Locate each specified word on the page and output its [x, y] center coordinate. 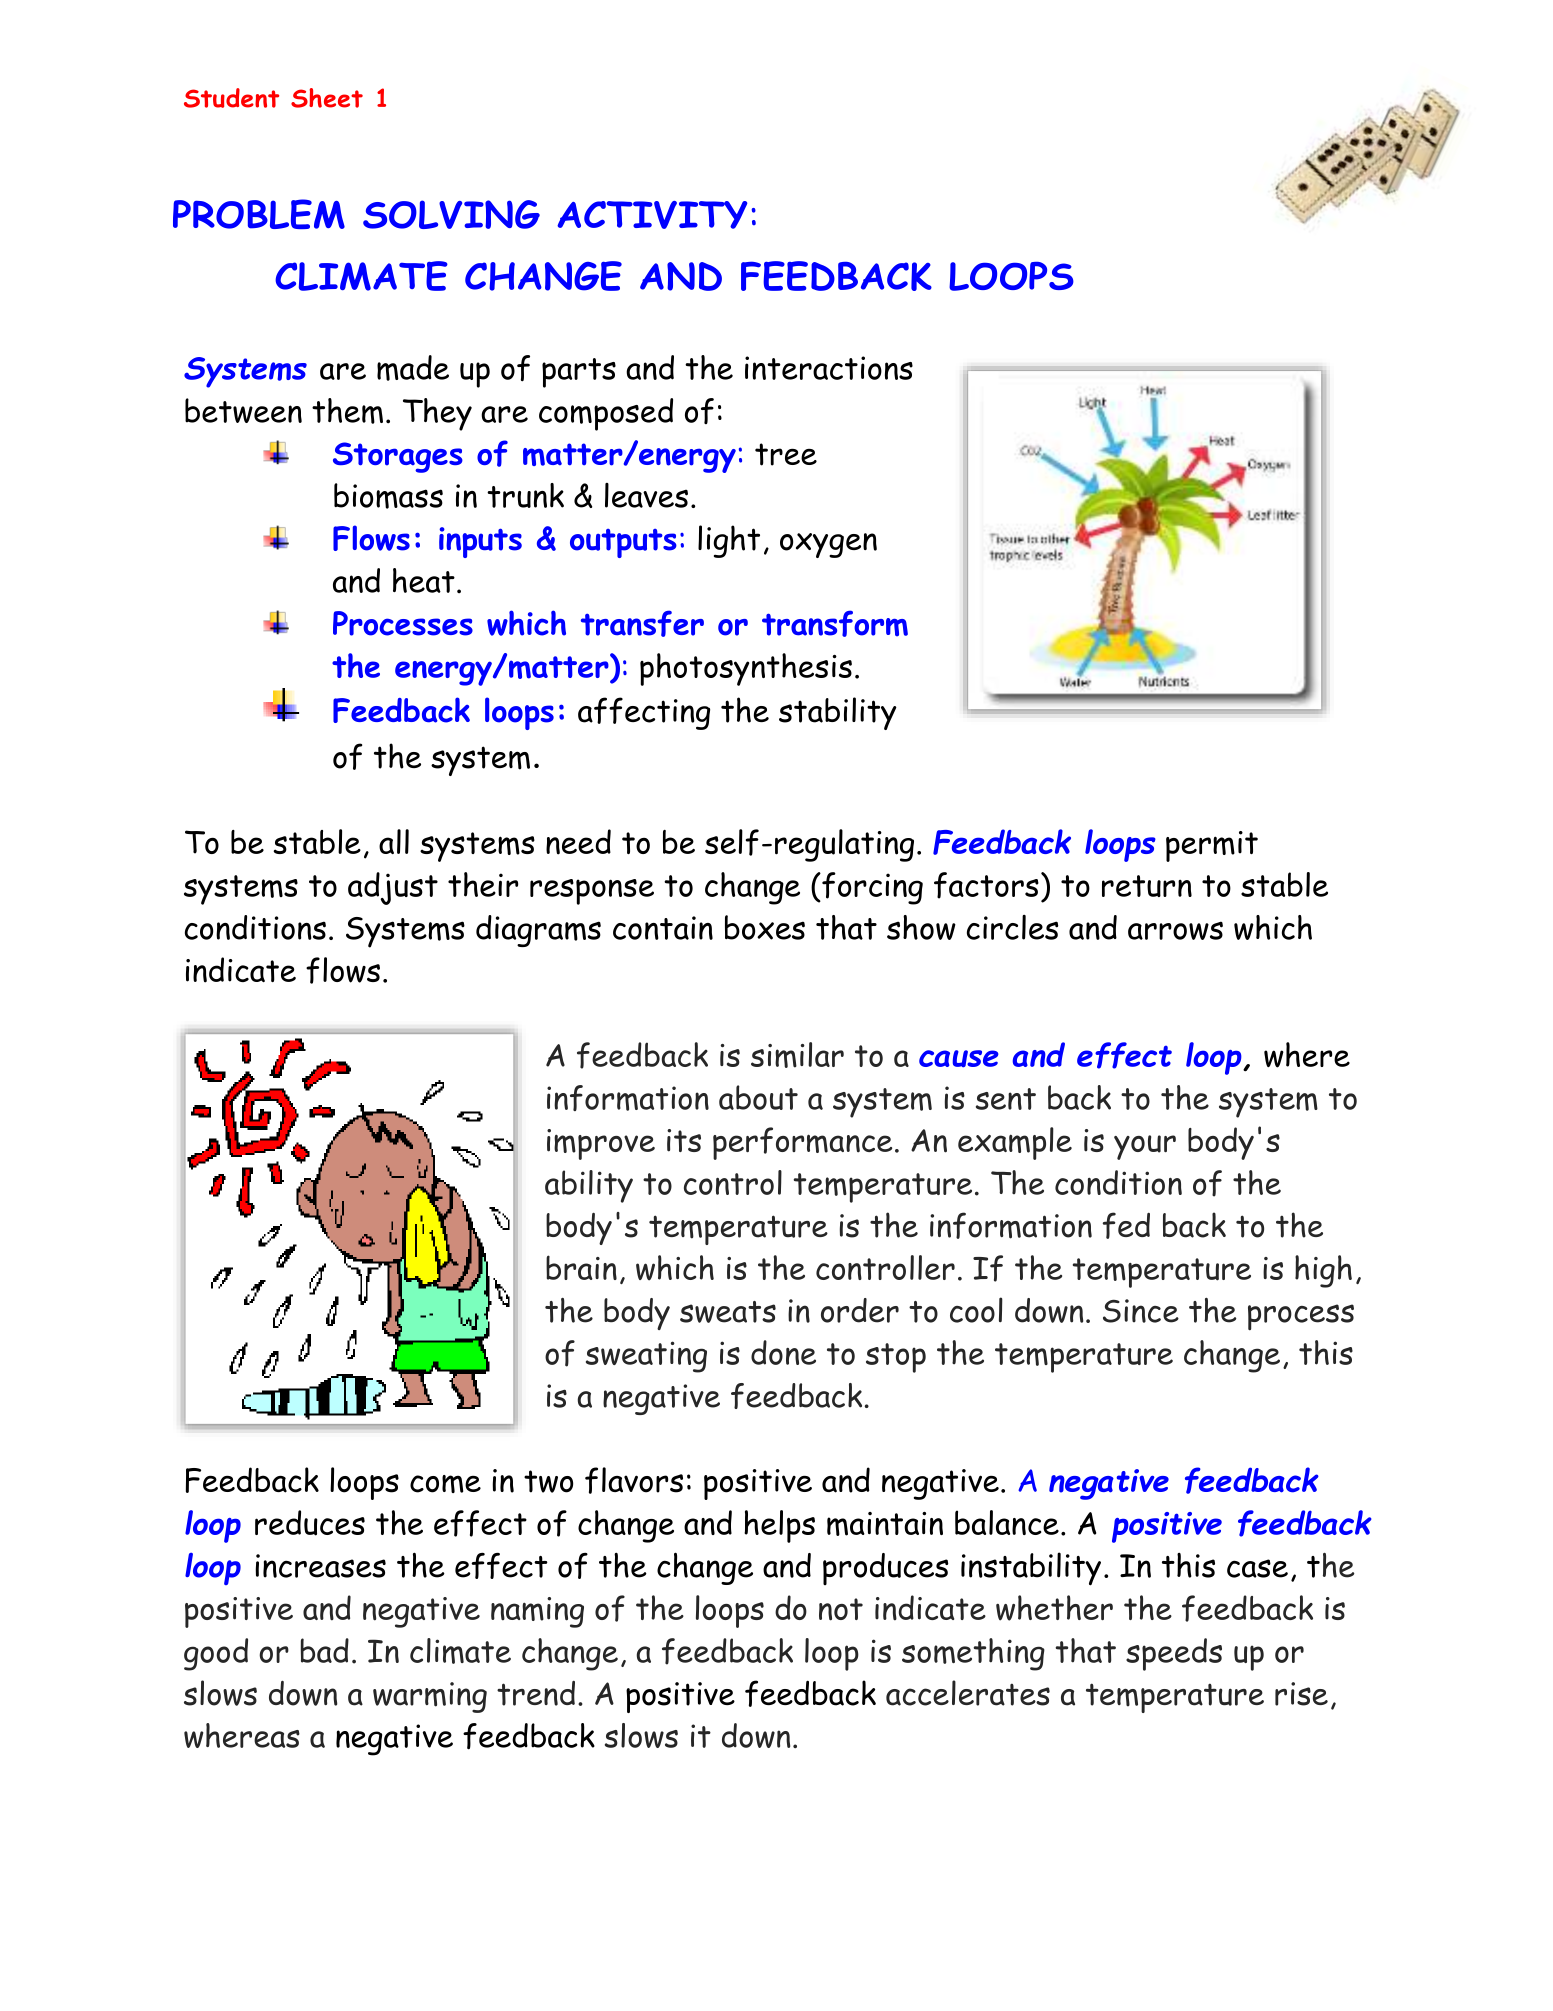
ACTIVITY [652, 215]
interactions [829, 368]
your [1145, 1147]
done [783, 1352]
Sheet [327, 98]
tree [786, 454]
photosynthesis [746, 669]
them [347, 411]
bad [325, 1650]
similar [797, 1055]
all [394, 841]
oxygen [828, 545]
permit [1212, 846]
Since [1141, 1311]
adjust [393, 888]
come [445, 1484]
